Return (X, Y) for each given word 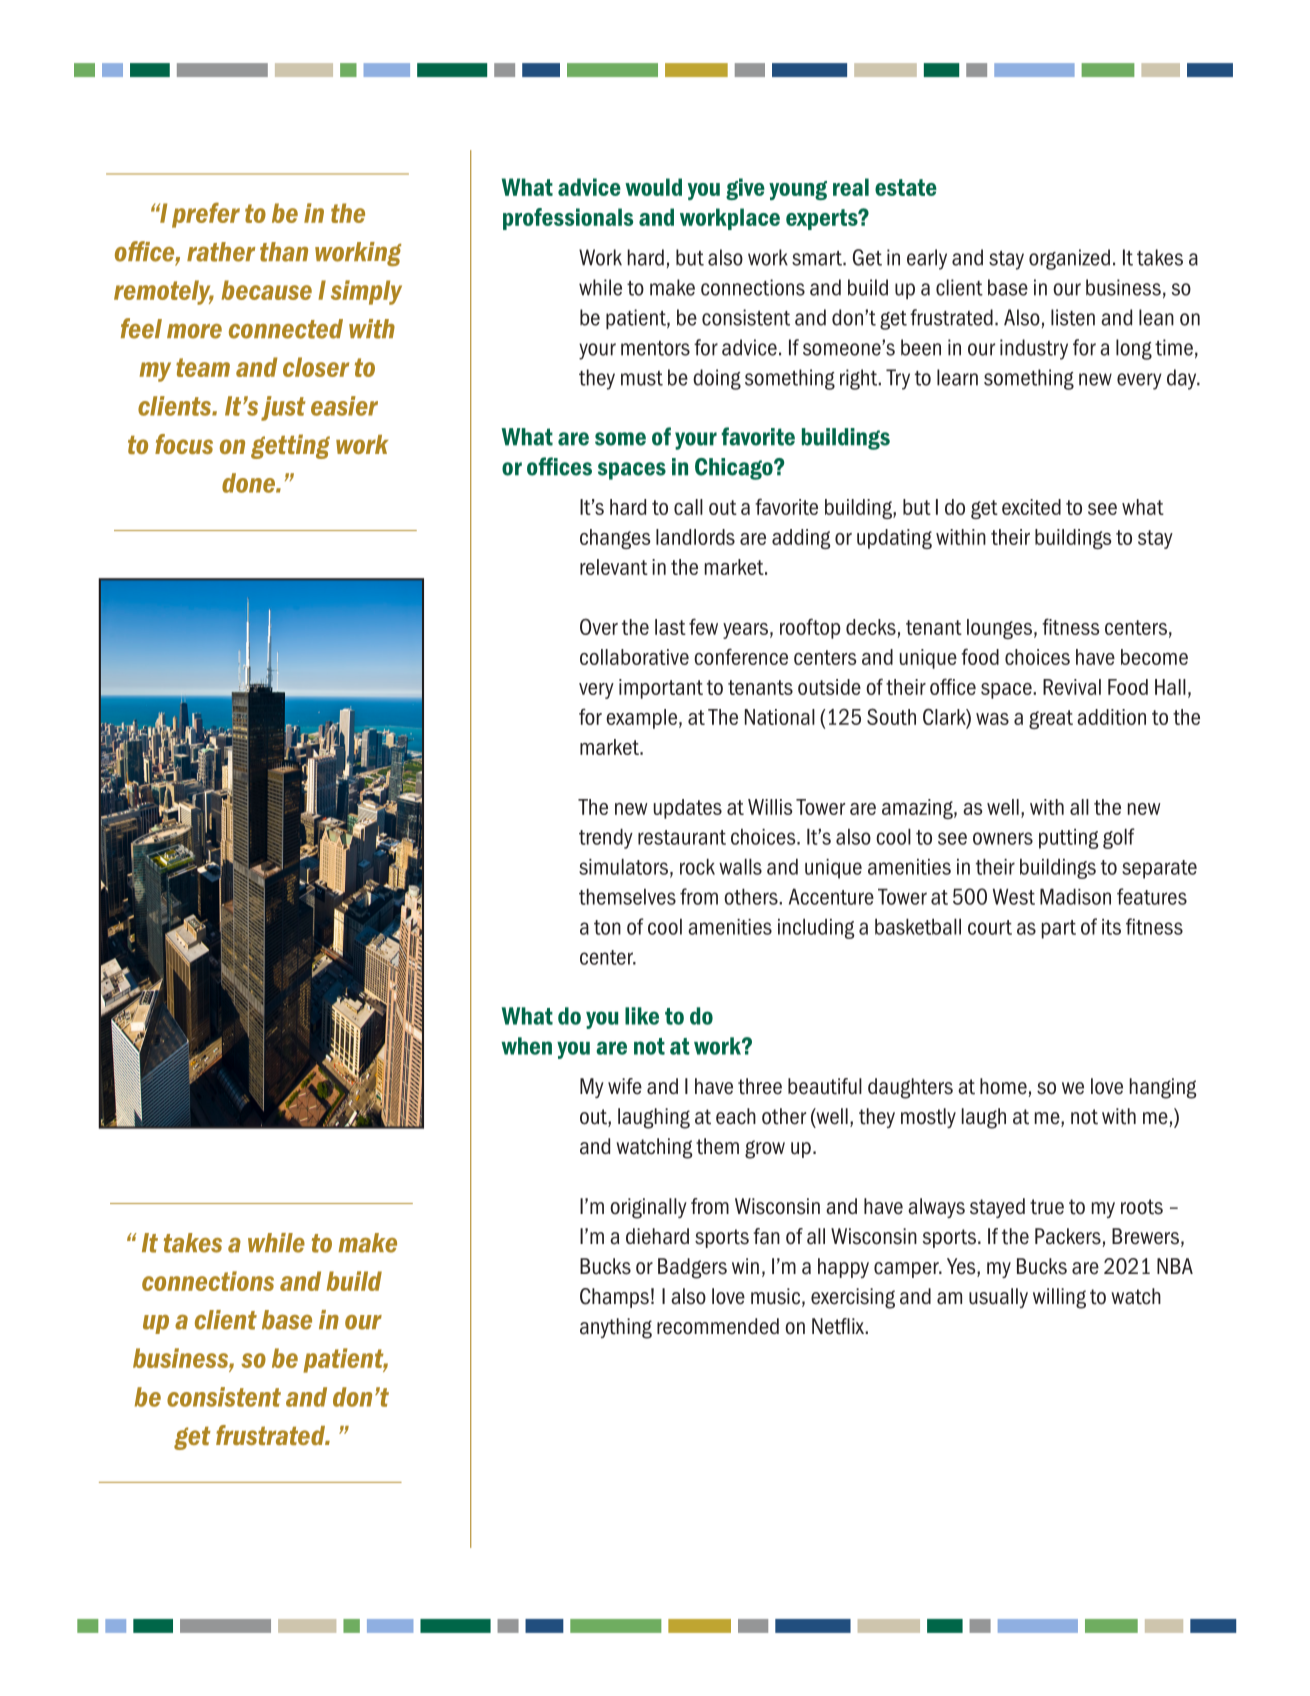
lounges (999, 629)
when (526, 1046)
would (653, 187)
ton (607, 927)
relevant (614, 567)
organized (1069, 259)
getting (290, 446)
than (284, 252)
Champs (614, 1298)
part (1059, 929)
